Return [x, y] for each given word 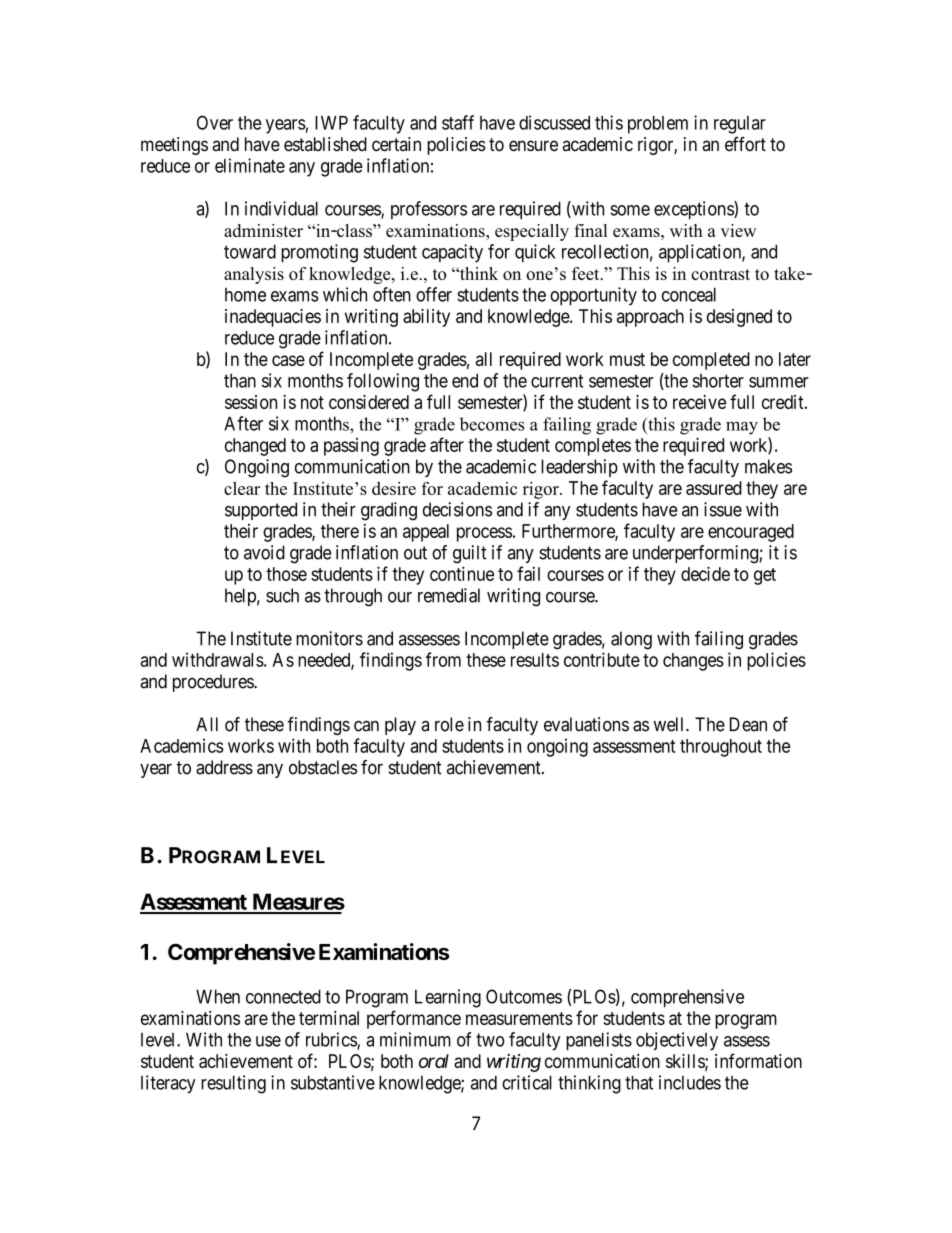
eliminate [250, 165]
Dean [748, 724]
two [490, 1040]
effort [745, 144]
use [268, 1041]
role [449, 724]
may [742, 428]
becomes [492, 424]
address [224, 767]
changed [255, 447]
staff [458, 122]
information [758, 1060]
